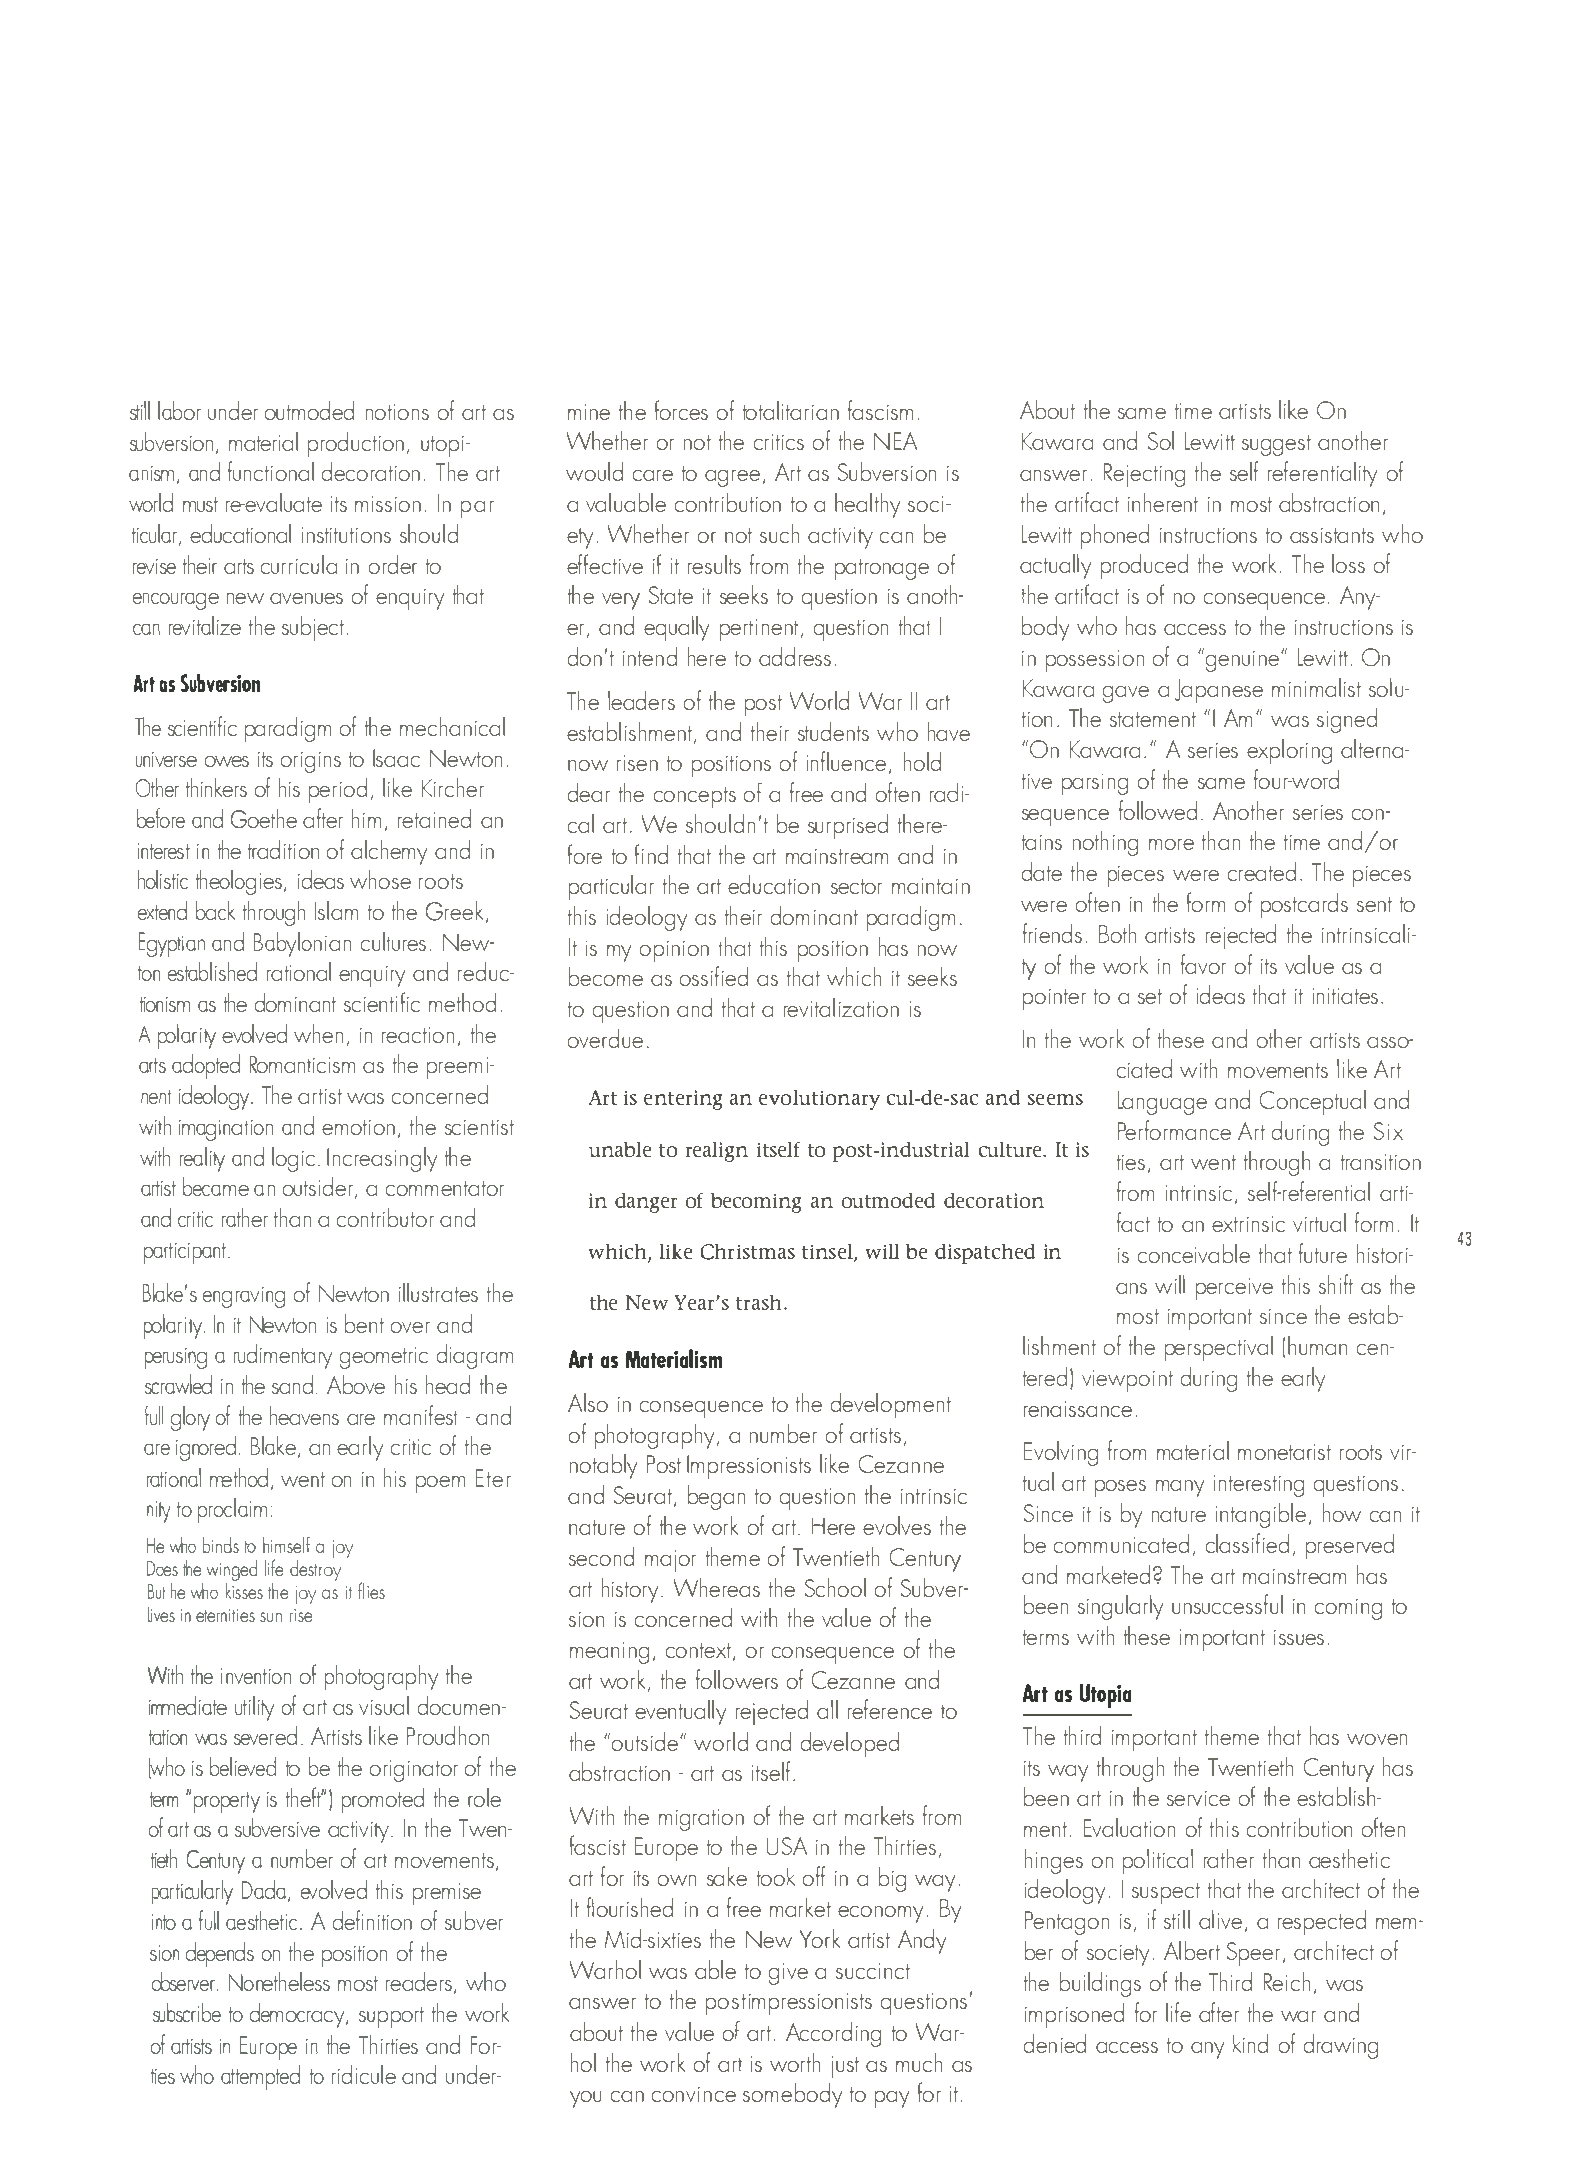 The width and height of the screenshot is (1569, 2160). I want to click on unsuccessful, so click(1227, 1604).
